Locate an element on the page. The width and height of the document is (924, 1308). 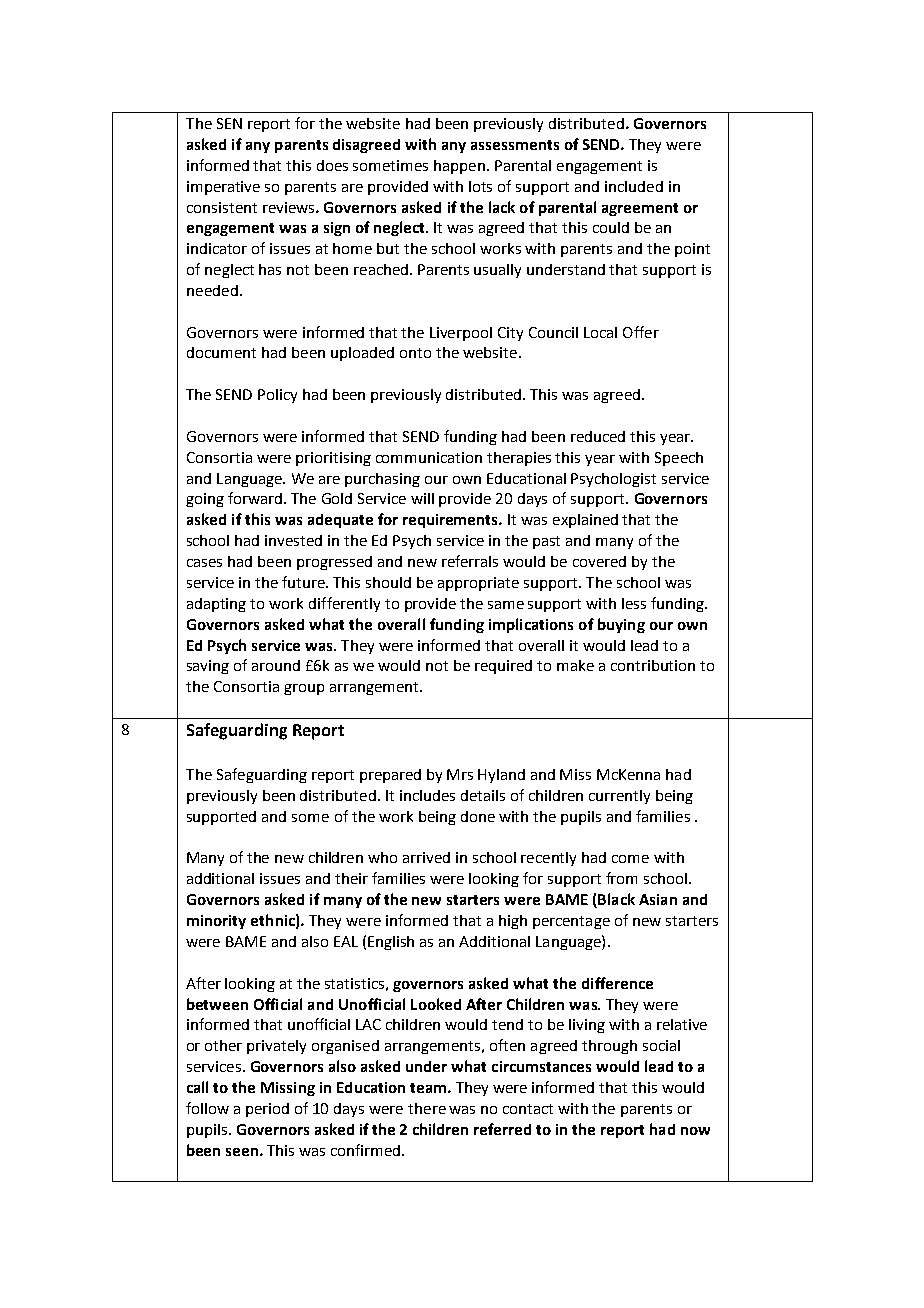
around is located at coordinates (276, 665).
